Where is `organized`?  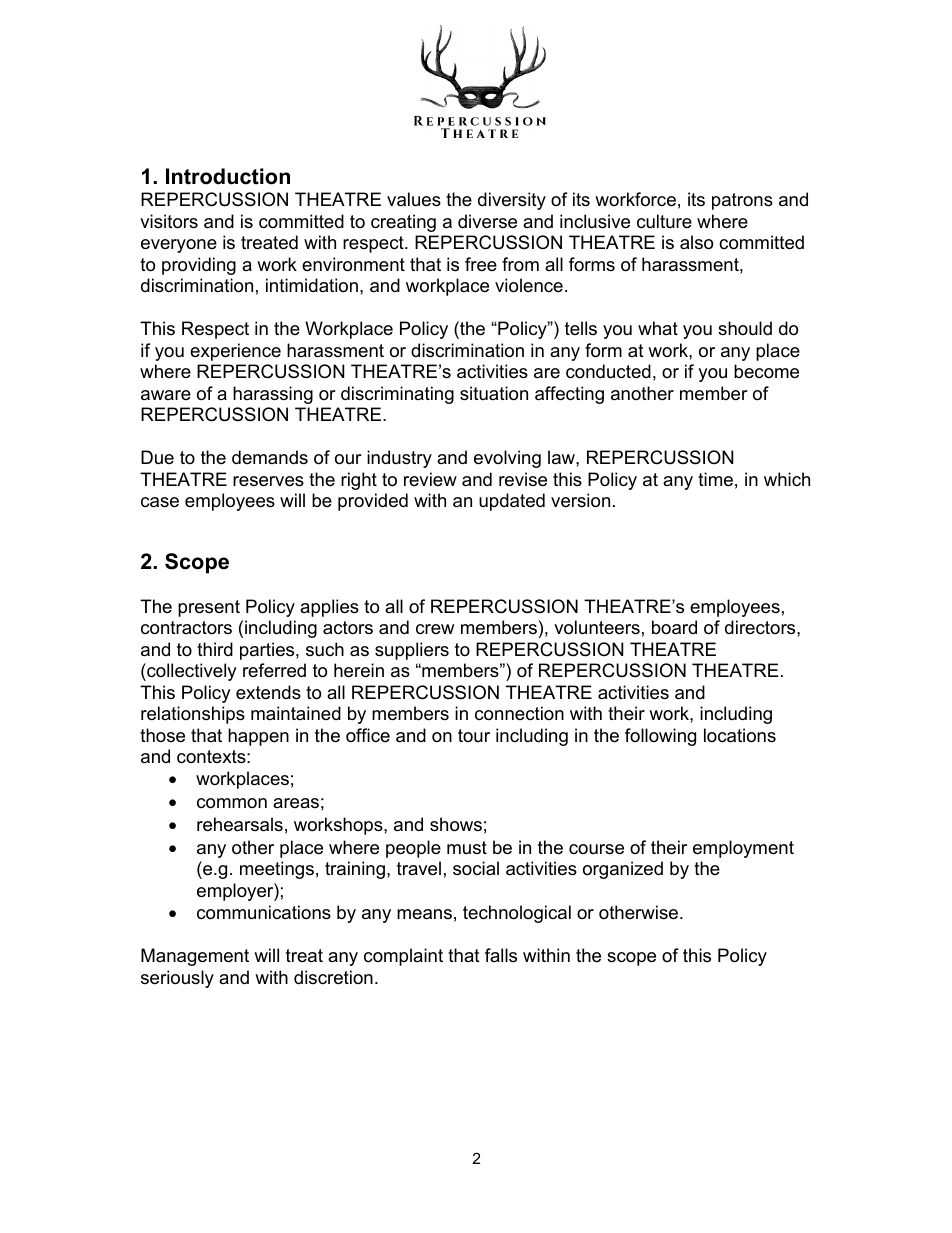 organized is located at coordinates (623, 870).
